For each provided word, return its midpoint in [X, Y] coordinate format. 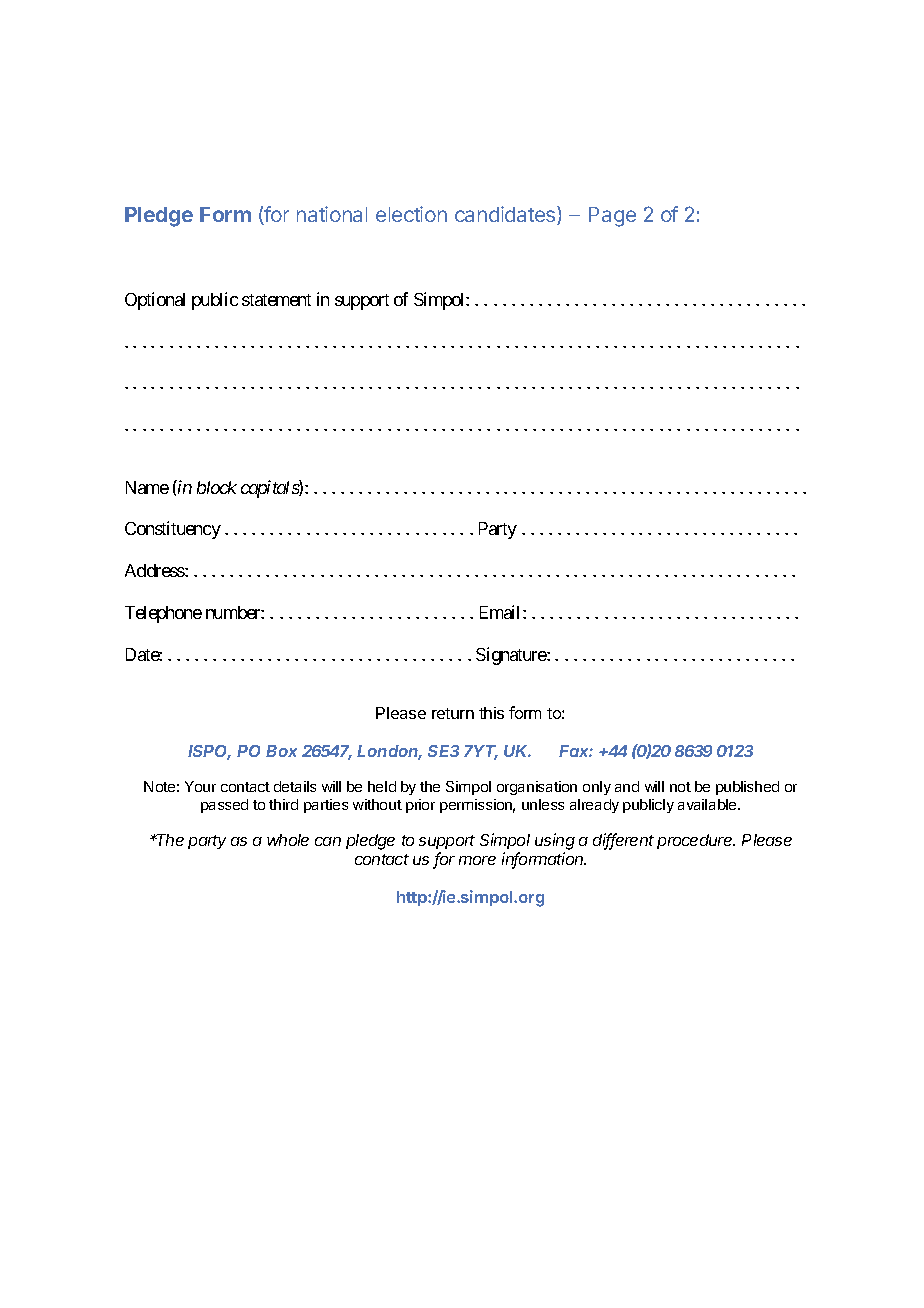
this [491, 713]
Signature [512, 656]
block [217, 487]
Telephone [163, 614]
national [332, 214]
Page [612, 217]
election [411, 214]
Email [502, 612]
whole [288, 840]
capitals [270, 489]
